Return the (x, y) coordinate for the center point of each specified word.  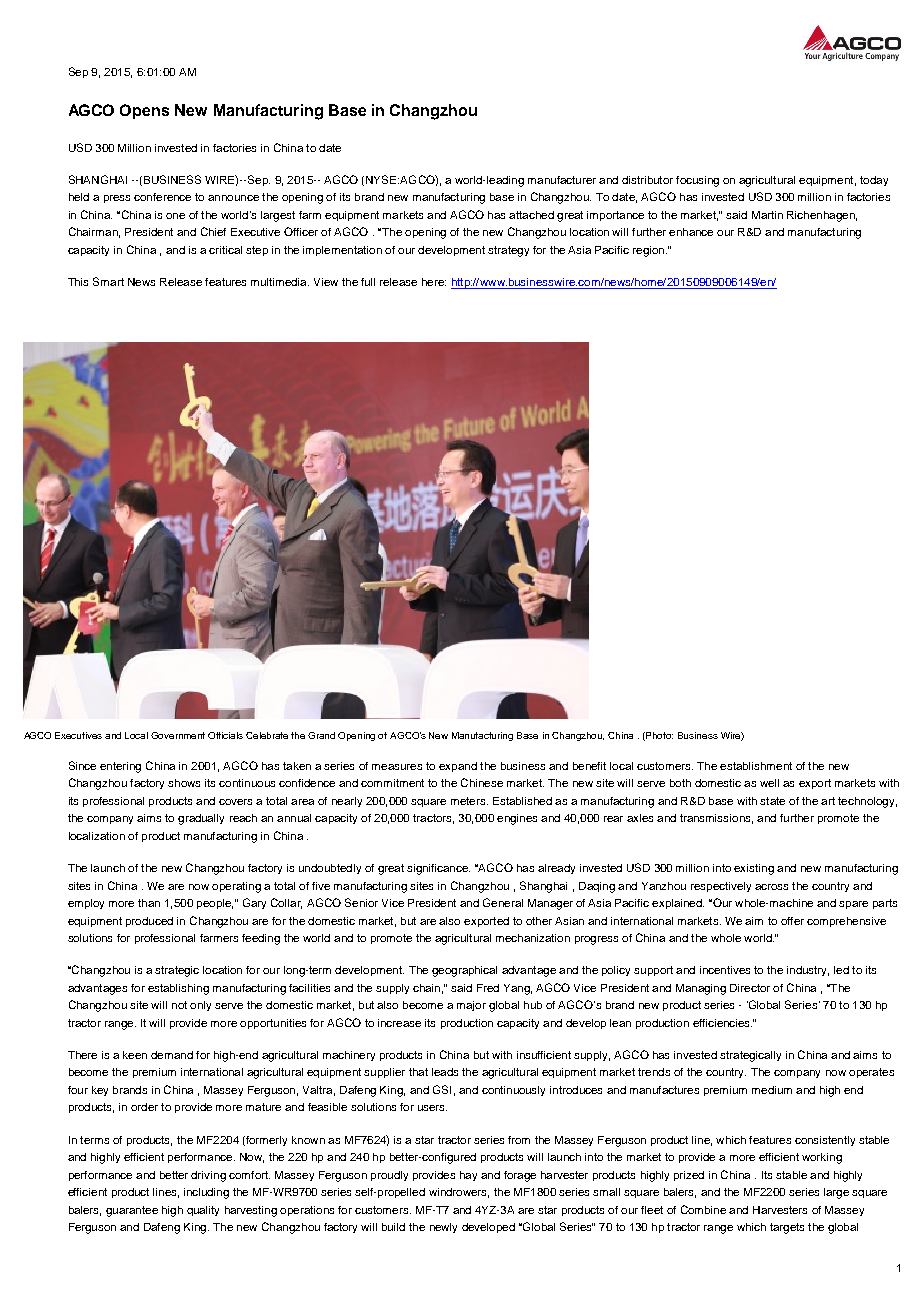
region (648, 251)
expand (458, 767)
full (368, 282)
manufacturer (562, 180)
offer (792, 921)
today (874, 181)
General (503, 902)
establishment (756, 766)
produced (149, 922)
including (206, 1193)
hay (468, 1176)
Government (178, 735)
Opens (144, 111)
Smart (108, 281)
